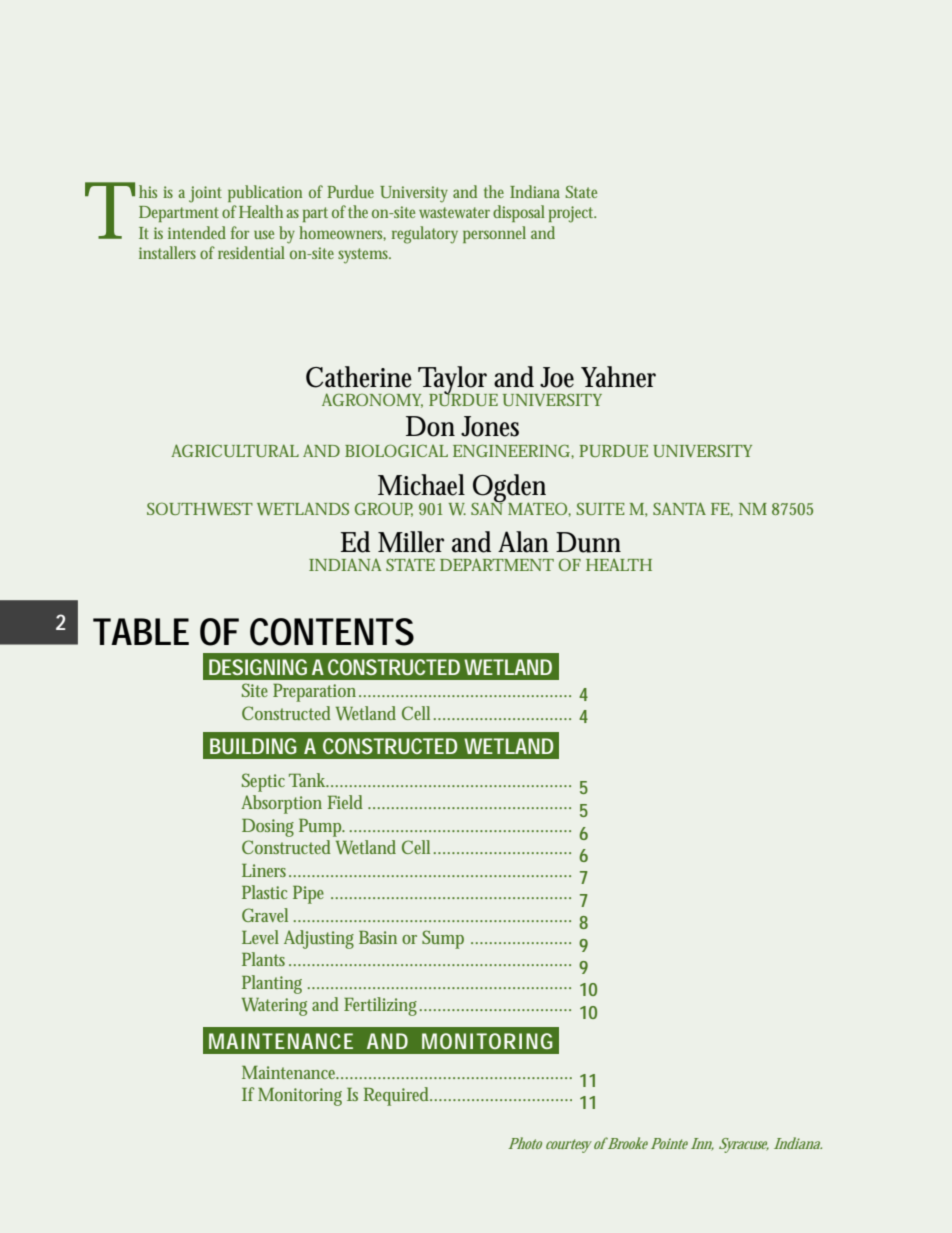  Describe the element at coordinates (397, 1096) in the screenshot. I see `Required` at that location.
